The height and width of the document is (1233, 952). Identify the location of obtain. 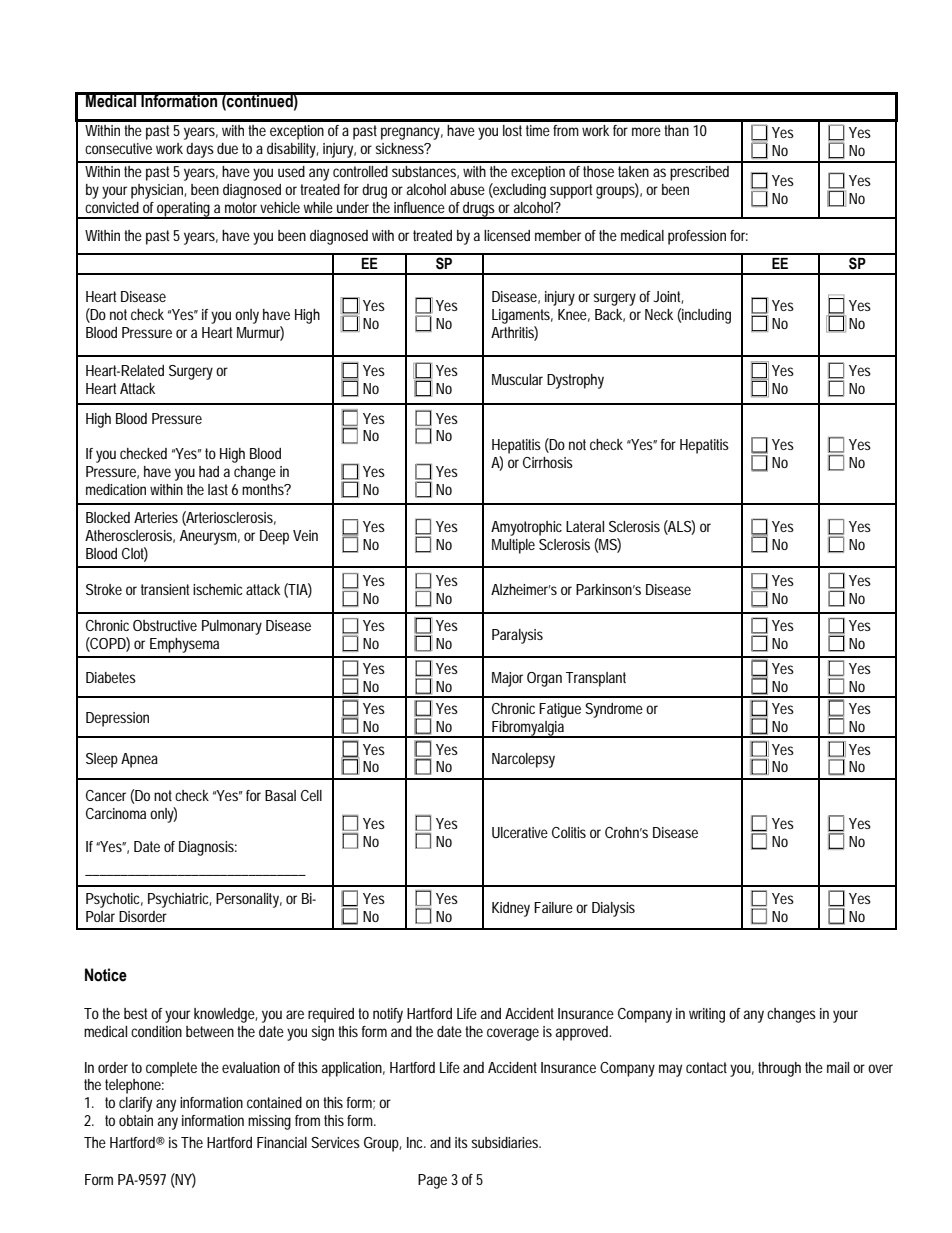
(136, 1120).
